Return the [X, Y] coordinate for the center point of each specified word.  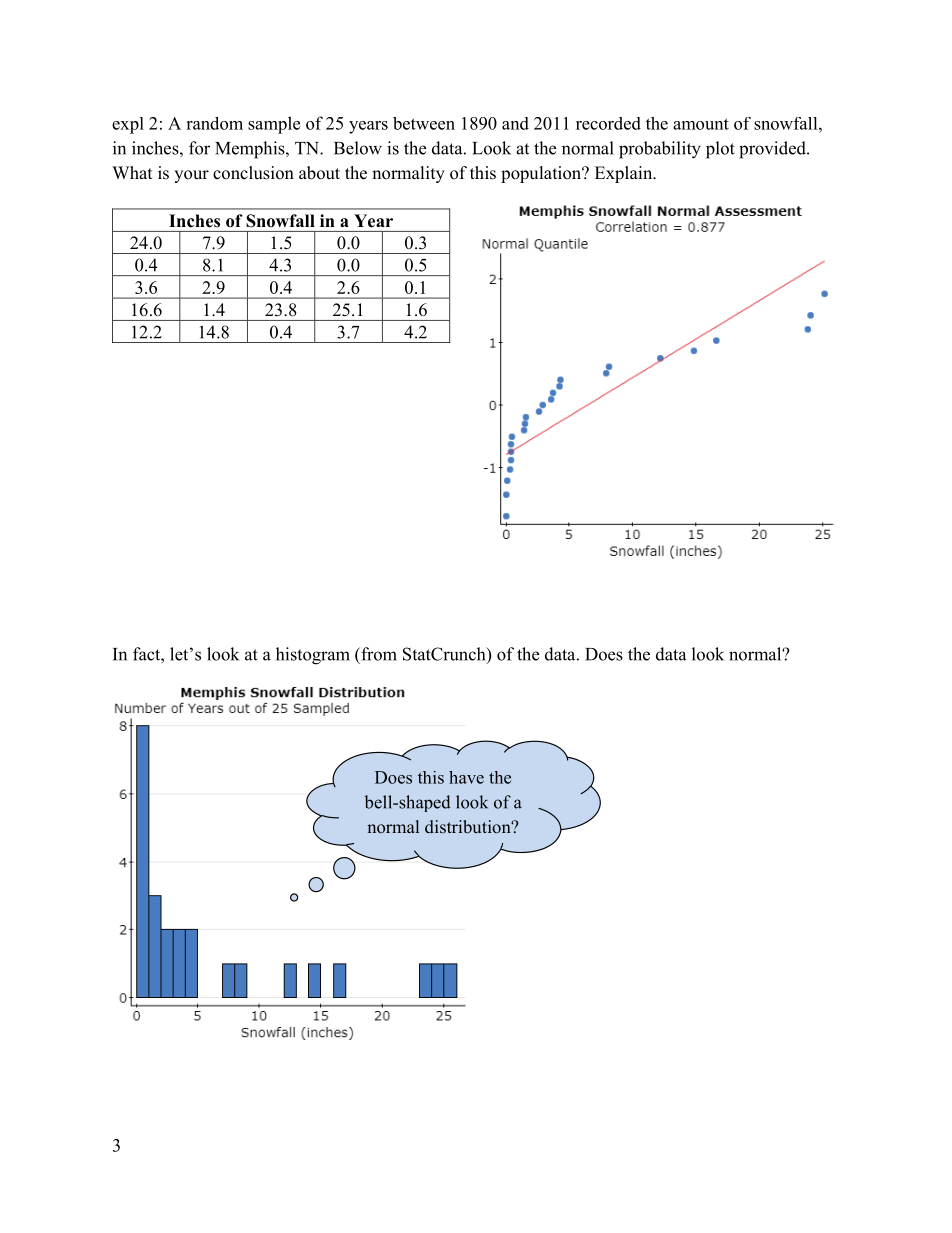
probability [660, 150]
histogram [313, 656]
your [191, 176]
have [466, 777]
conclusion [253, 173]
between [424, 123]
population [542, 174]
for [199, 148]
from [378, 654]
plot [720, 150]
